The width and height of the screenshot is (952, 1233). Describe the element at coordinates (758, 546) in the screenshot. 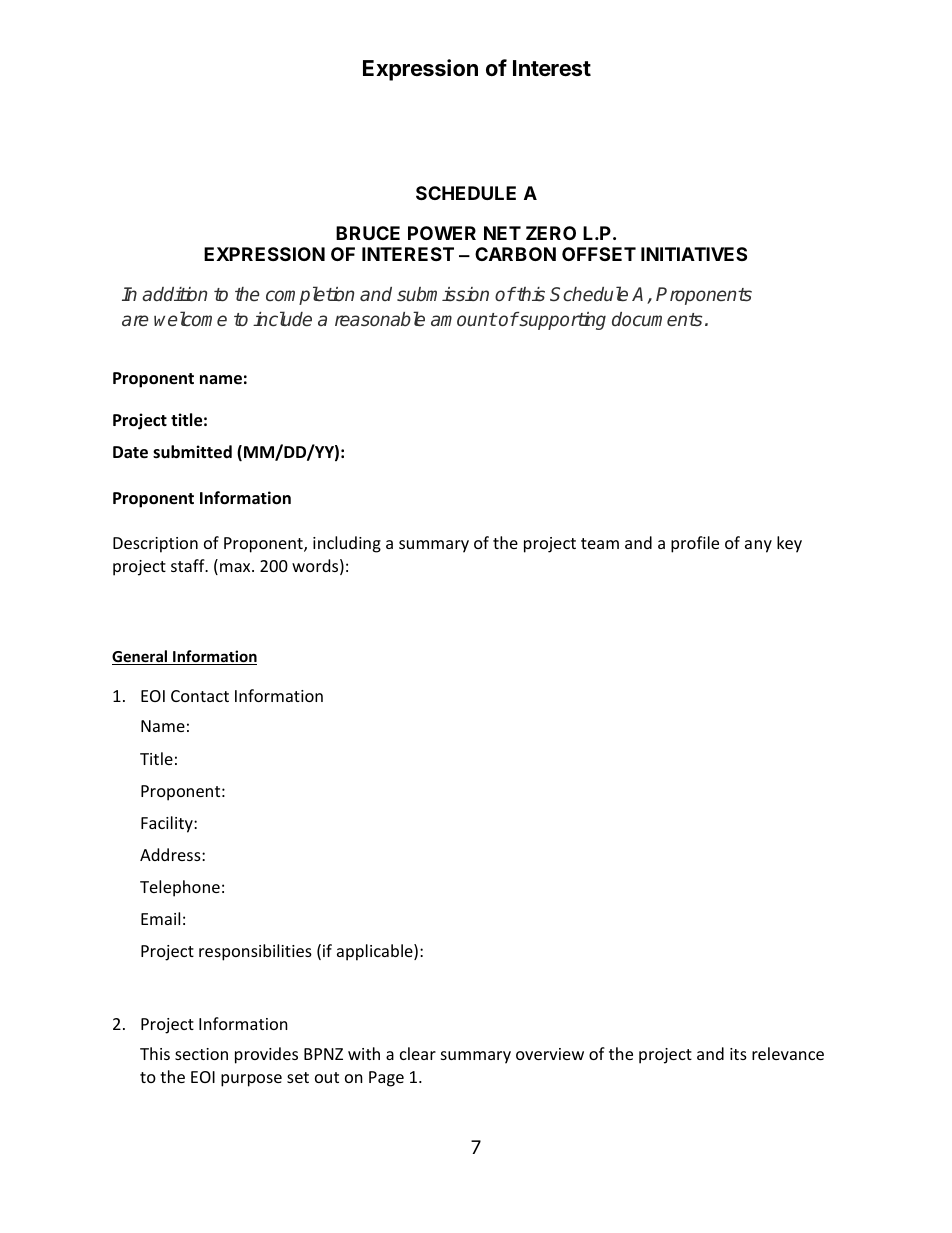

I see `any` at that location.
